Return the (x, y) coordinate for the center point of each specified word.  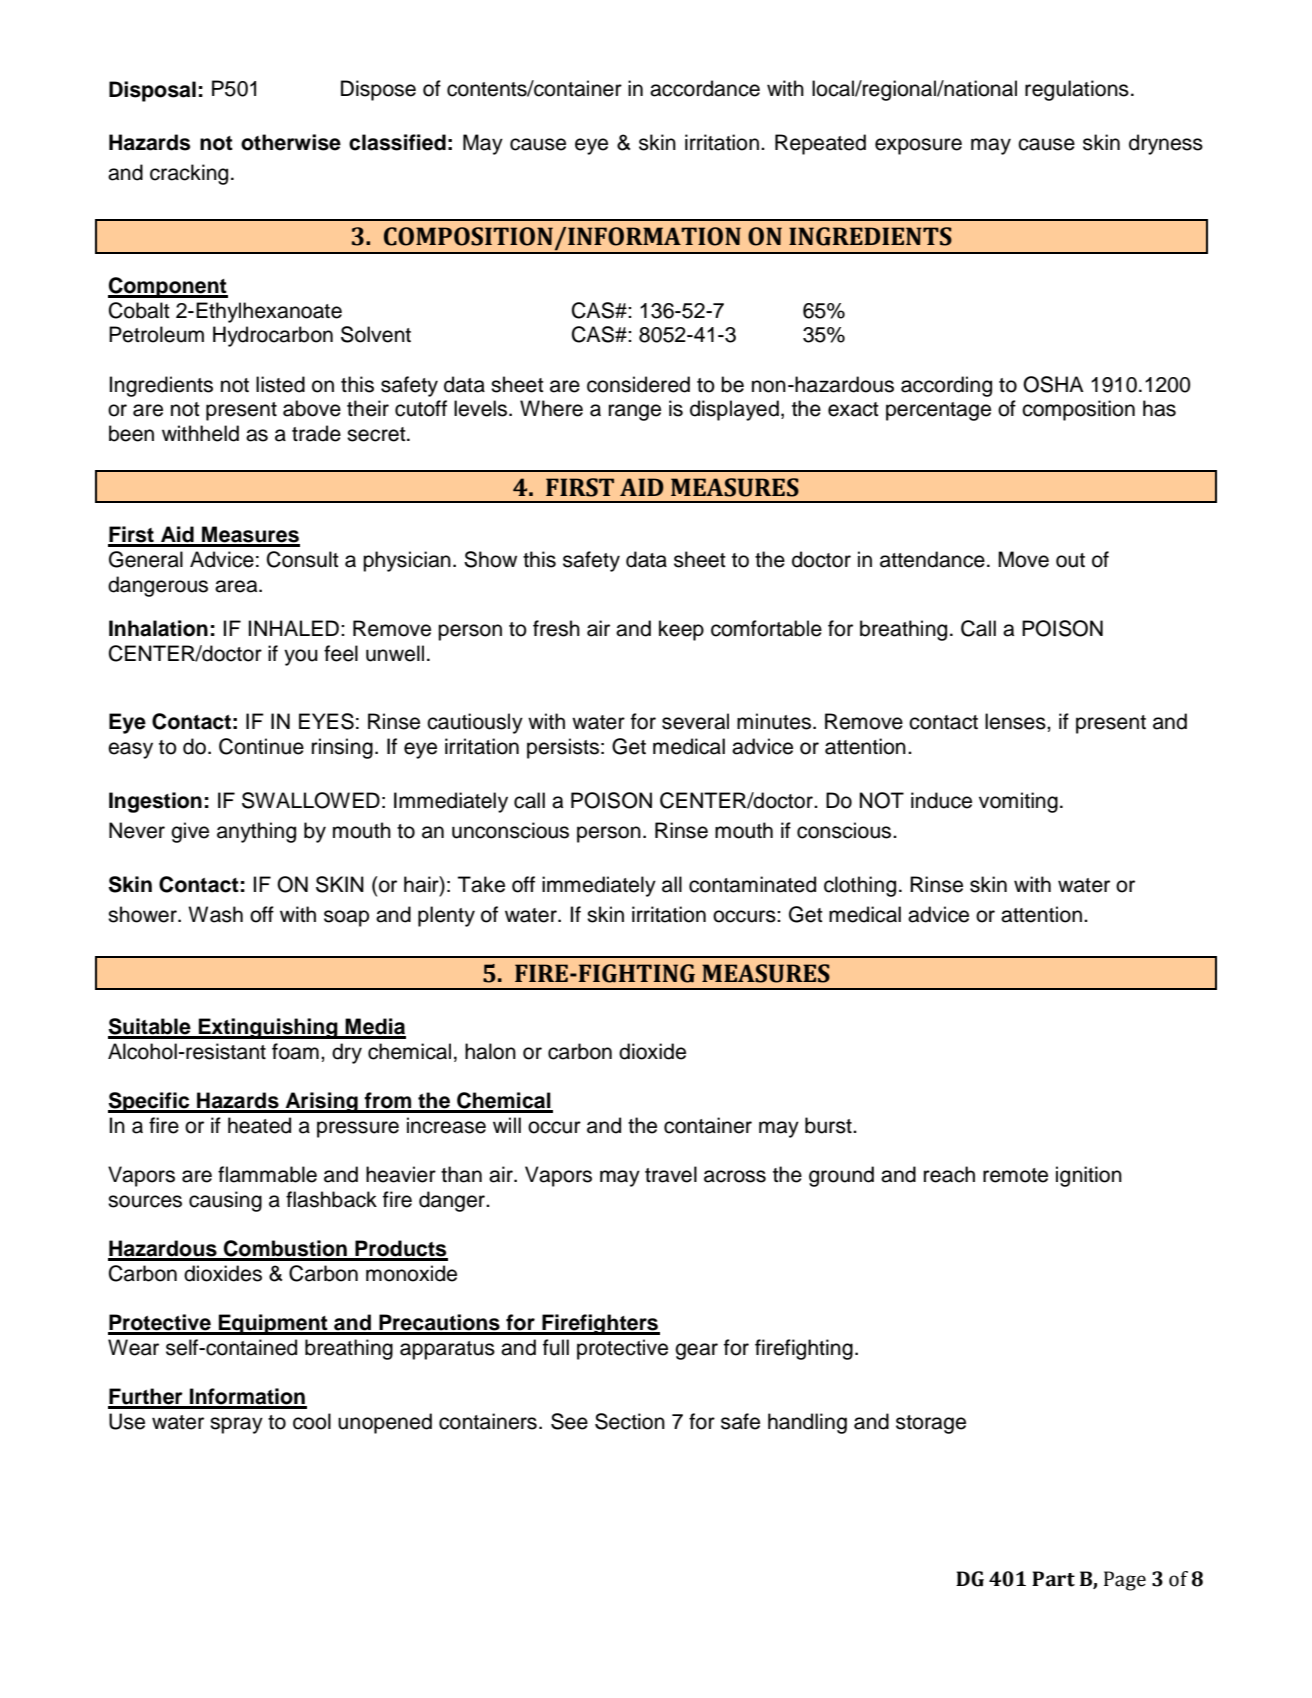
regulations (1077, 90)
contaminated (752, 884)
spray (236, 1425)
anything (256, 832)
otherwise (291, 142)
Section (630, 1421)
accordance (705, 88)
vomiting (1018, 802)
